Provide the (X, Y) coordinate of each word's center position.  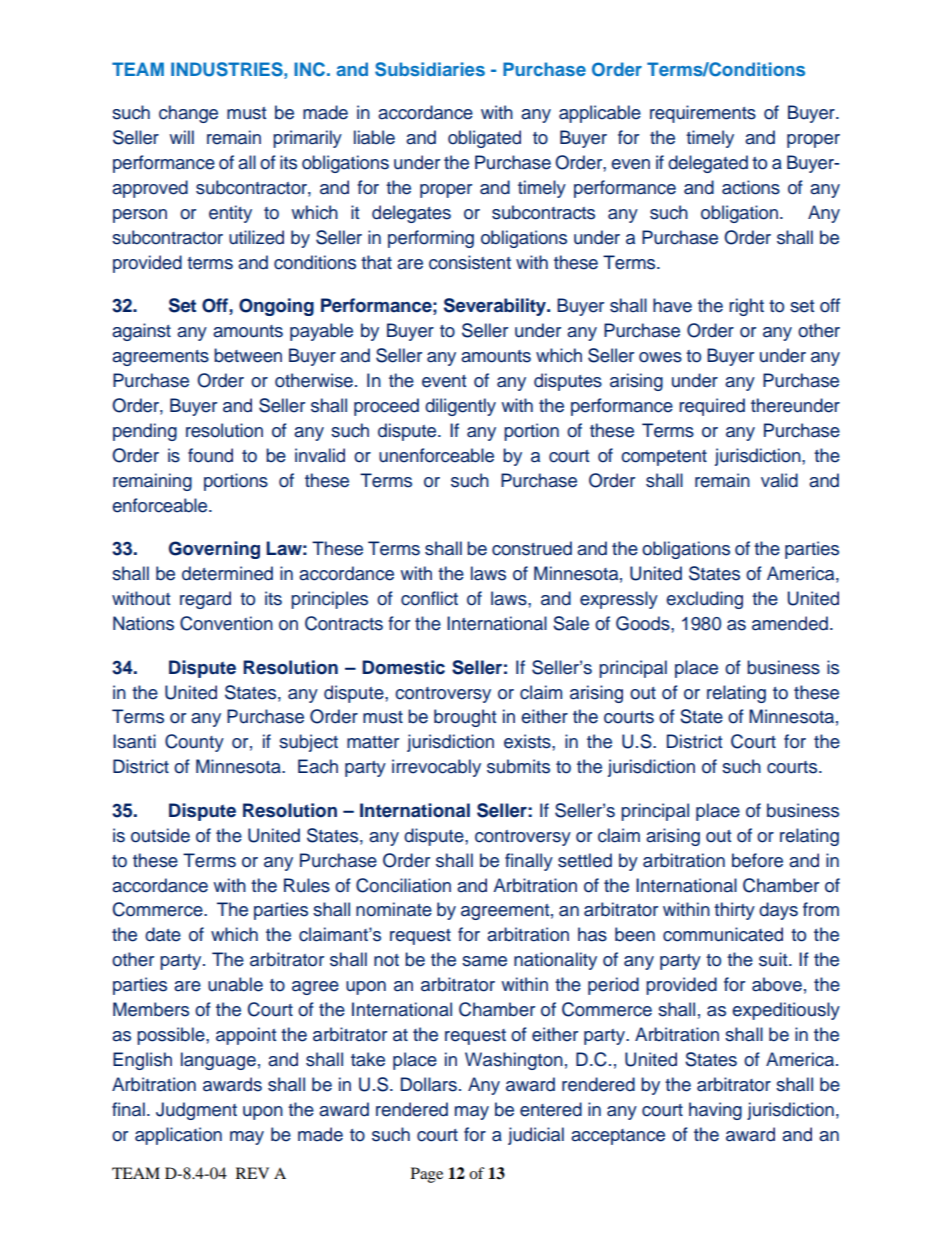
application (178, 1136)
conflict (429, 598)
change (188, 114)
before (757, 860)
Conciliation (403, 885)
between (248, 355)
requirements (703, 114)
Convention (226, 623)
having (715, 1111)
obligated (484, 139)
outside (160, 835)
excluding (704, 600)
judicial (536, 1136)
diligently (460, 407)
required (712, 407)
